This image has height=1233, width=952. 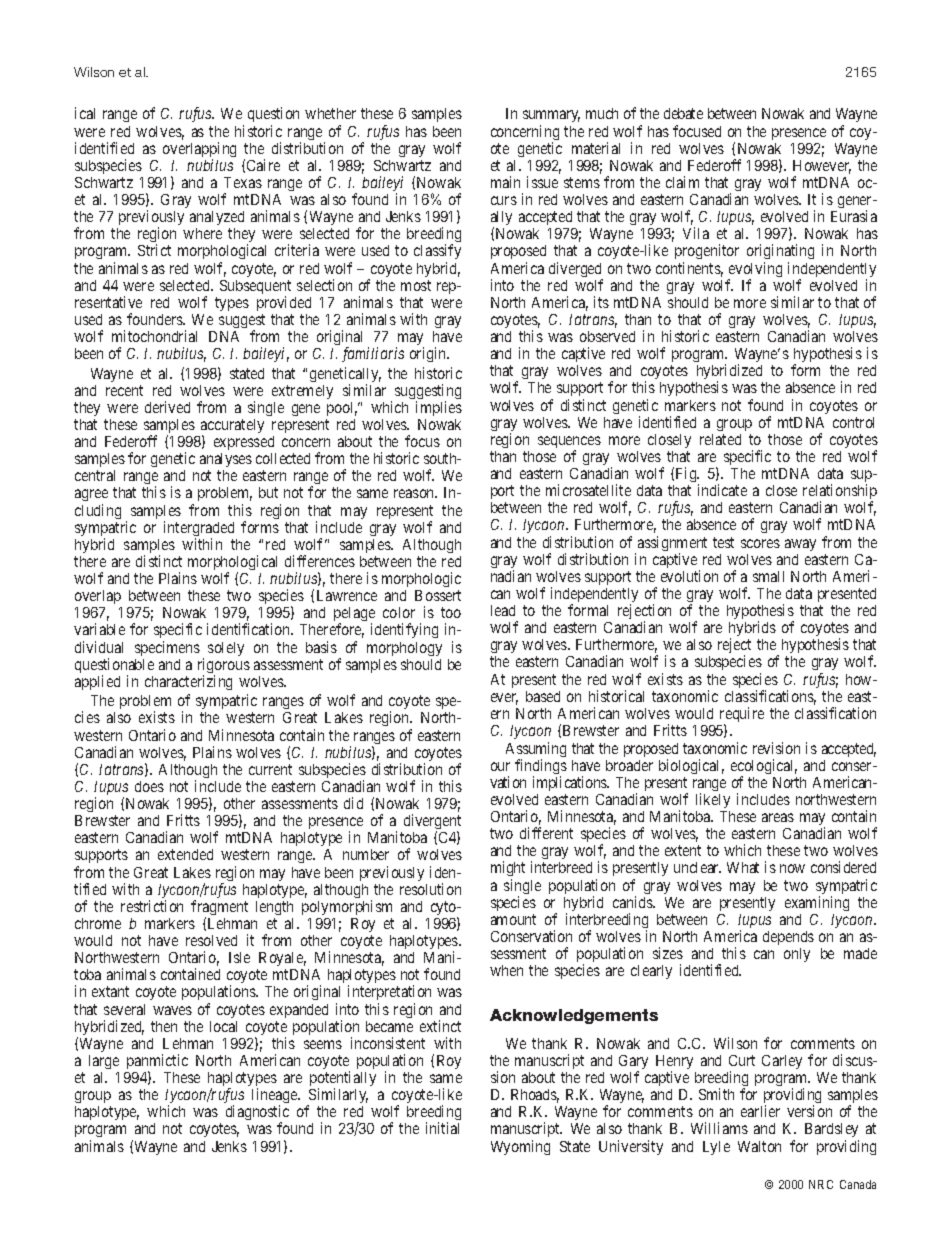 What do you see at coordinates (185, 854) in the image?
I see `extended` at bounding box center [185, 854].
